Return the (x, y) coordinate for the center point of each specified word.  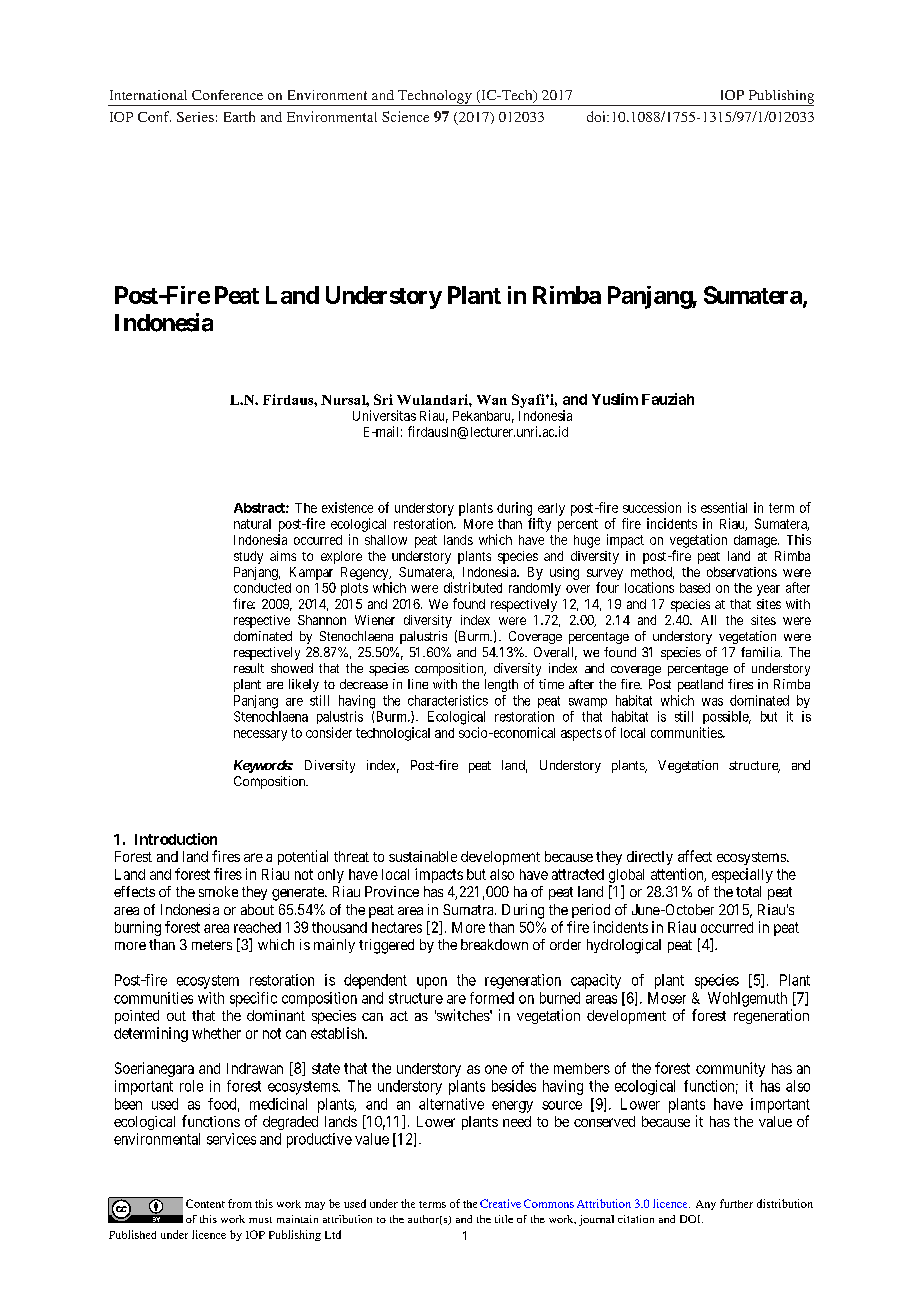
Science (405, 116)
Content (205, 1203)
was (712, 702)
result (249, 668)
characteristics (448, 700)
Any (706, 1205)
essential (724, 507)
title (504, 1219)
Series (195, 117)
